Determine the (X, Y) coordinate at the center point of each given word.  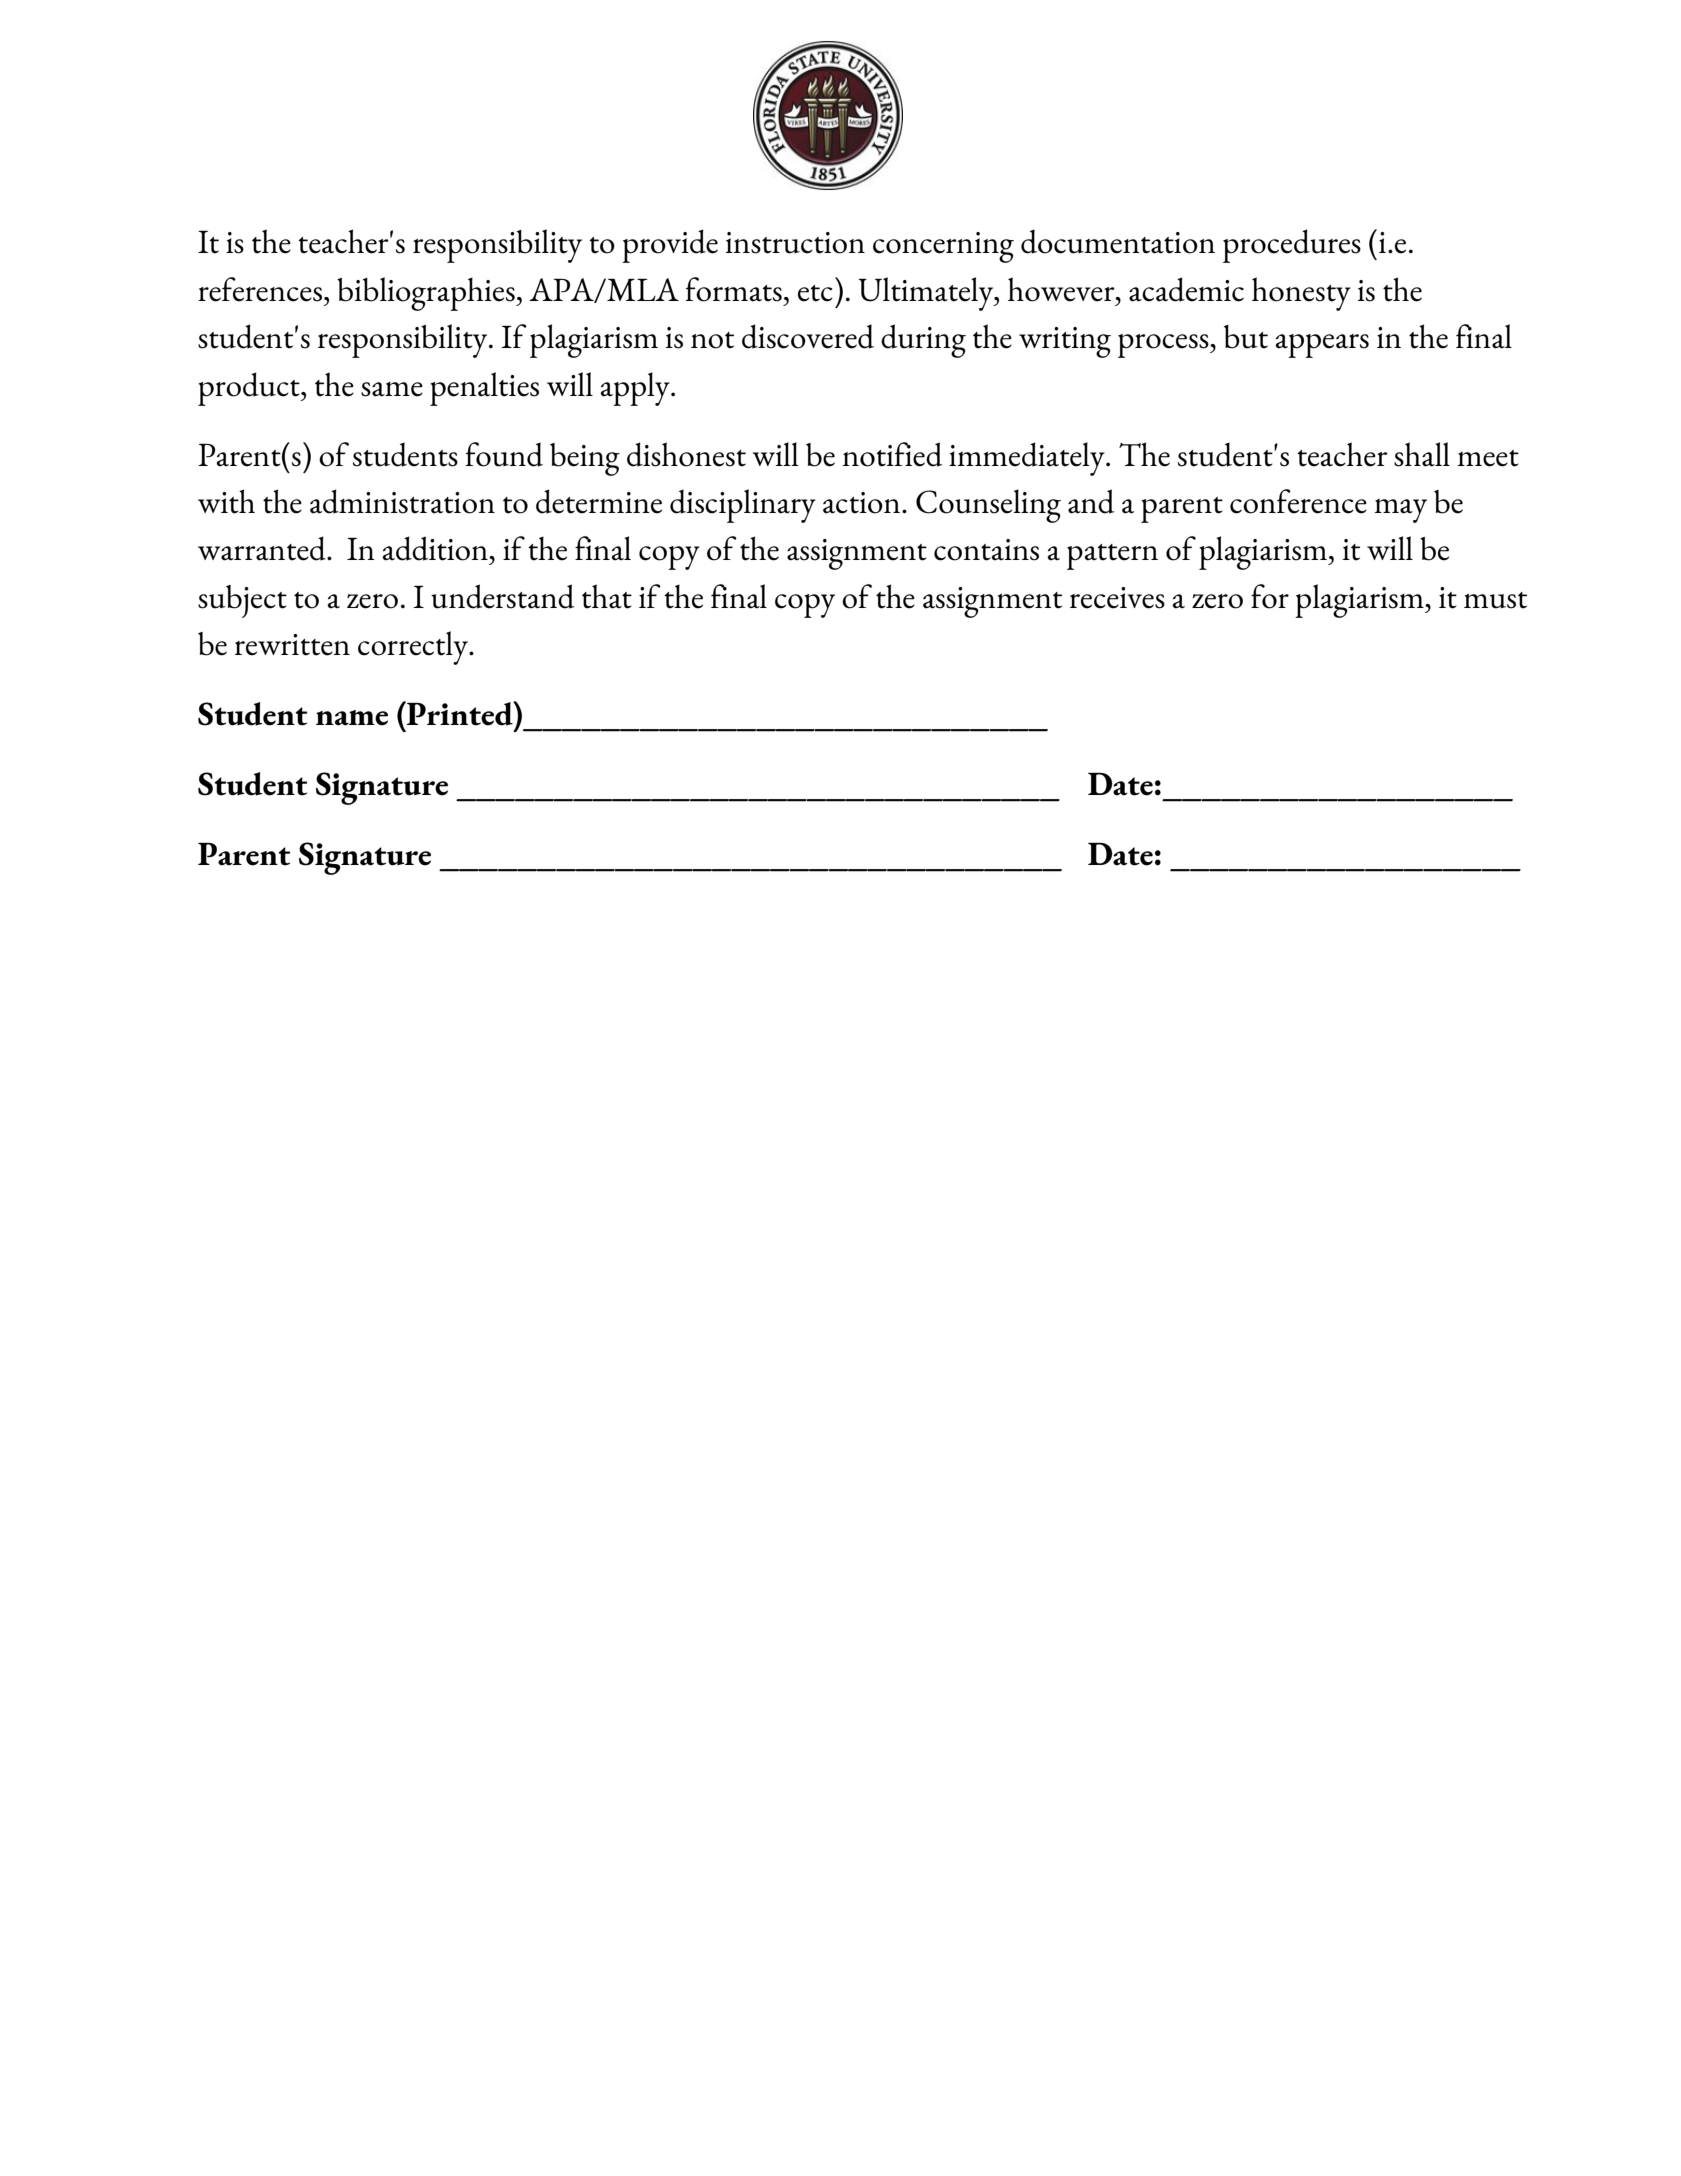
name (352, 718)
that (607, 596)
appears (1322, 346)
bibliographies (427, 294)
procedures (1292, 246)
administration (402, 501)
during (923, 341)
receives (1117, 598)
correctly (414, 648)
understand (502, 596)
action (863, 503)
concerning (943, 247)
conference (1298, 501)
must (1495, 600)
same (392, 389)
